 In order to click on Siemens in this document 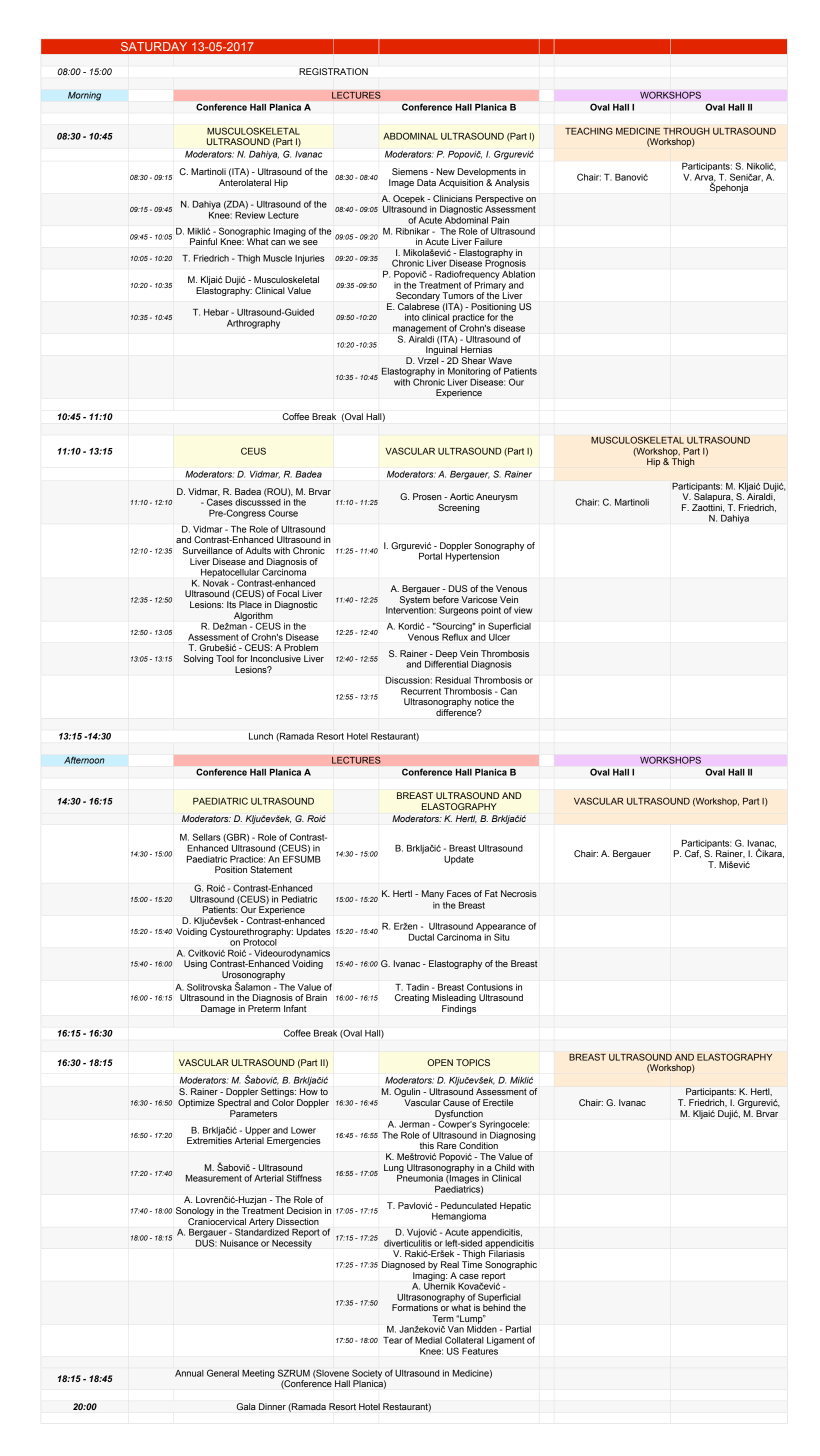, I will do `click(410, 171)`.
